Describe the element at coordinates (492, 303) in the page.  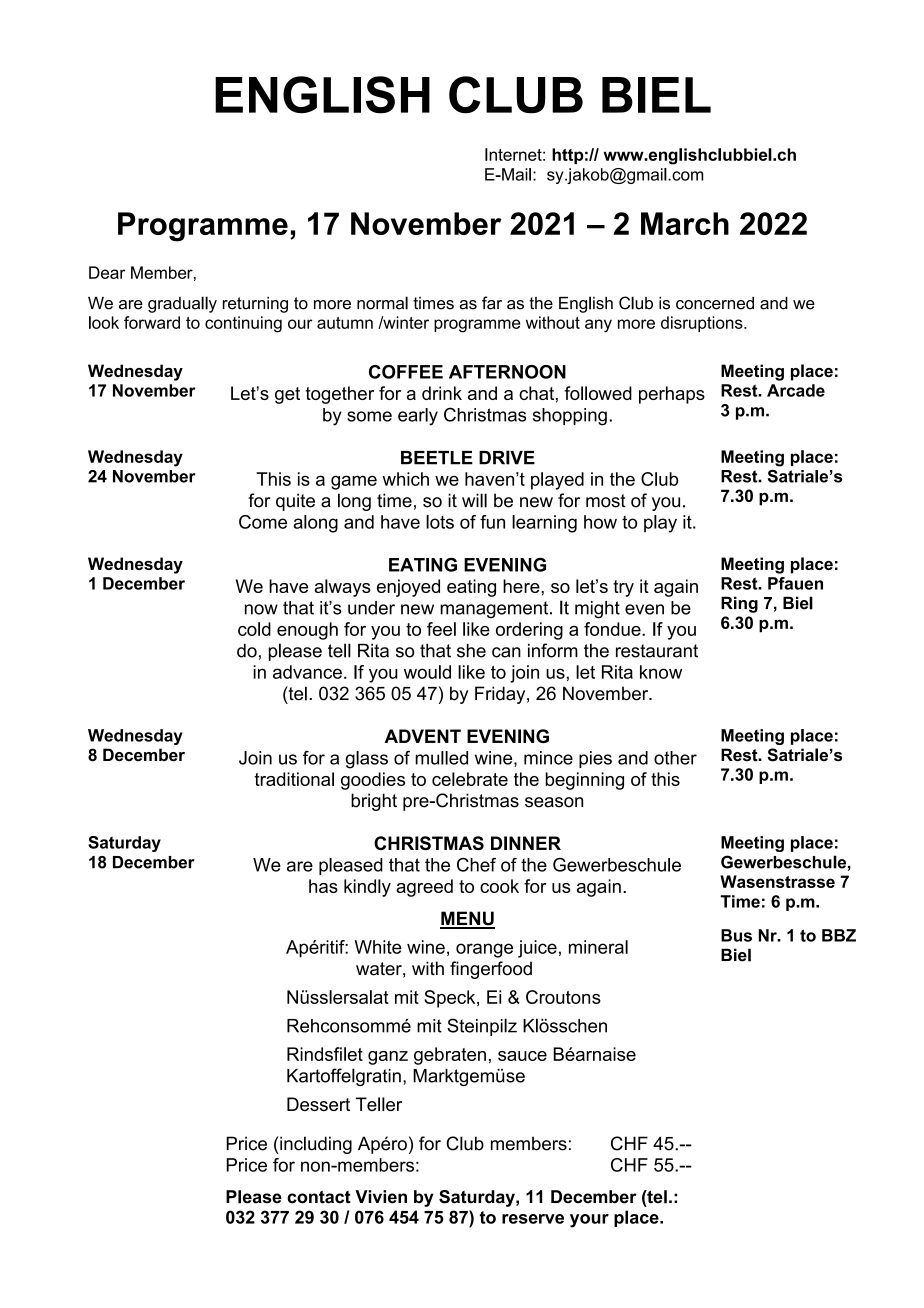
I see `far` at that location.
